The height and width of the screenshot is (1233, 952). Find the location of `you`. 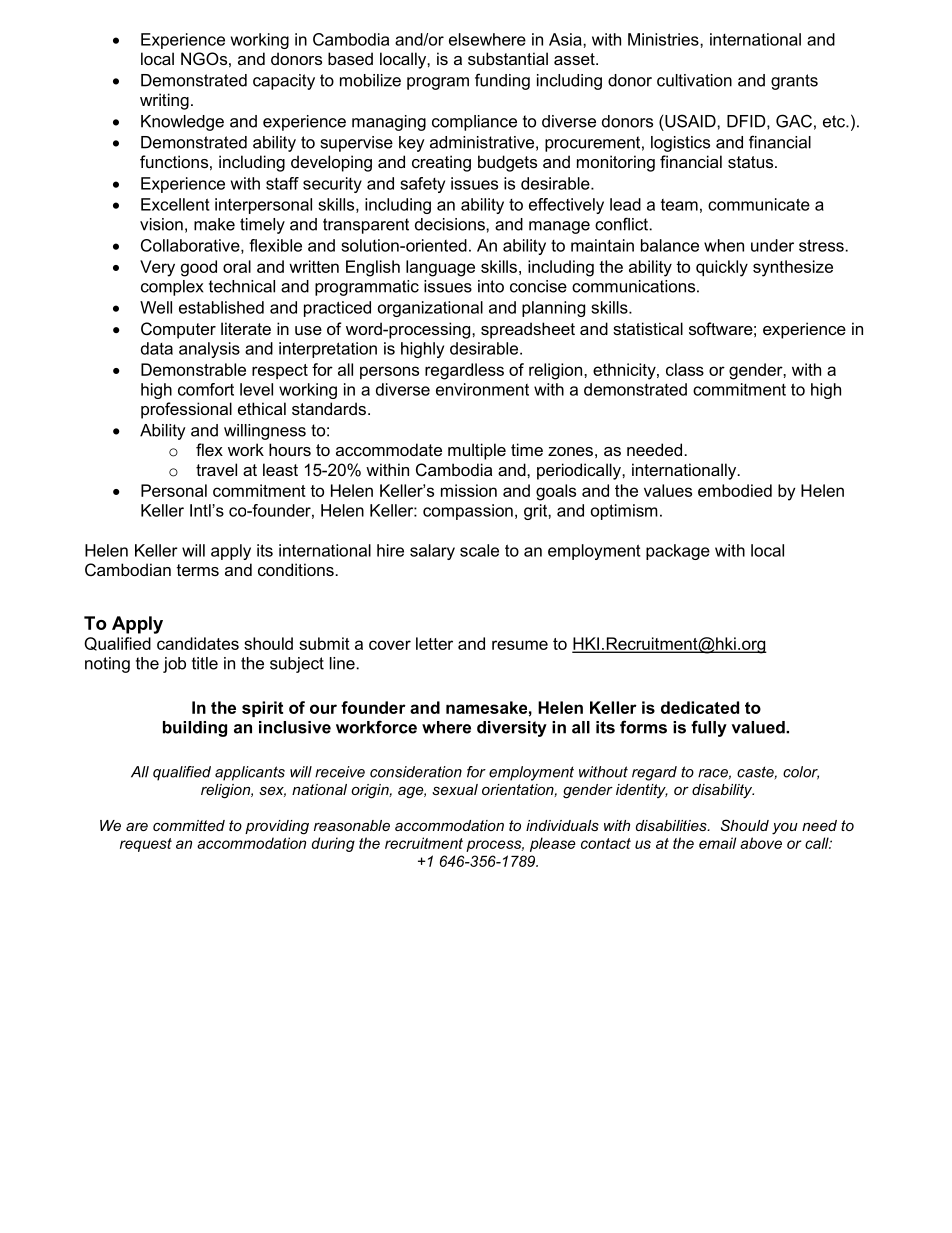

you is located at coordinates (785, 829).
